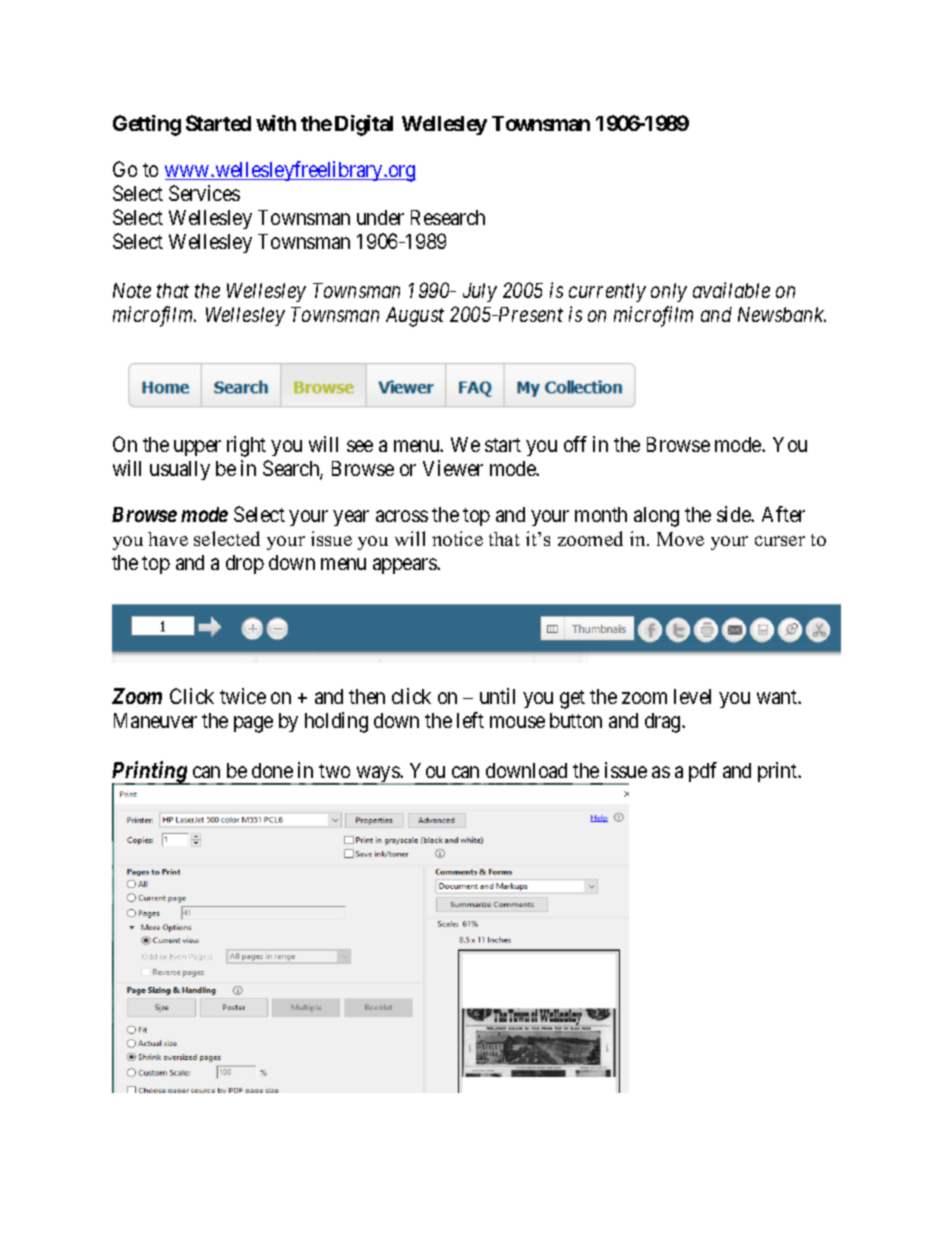 The width and height of the screenshot is (952, 1233). I want to click on level, so click(692, 696).
